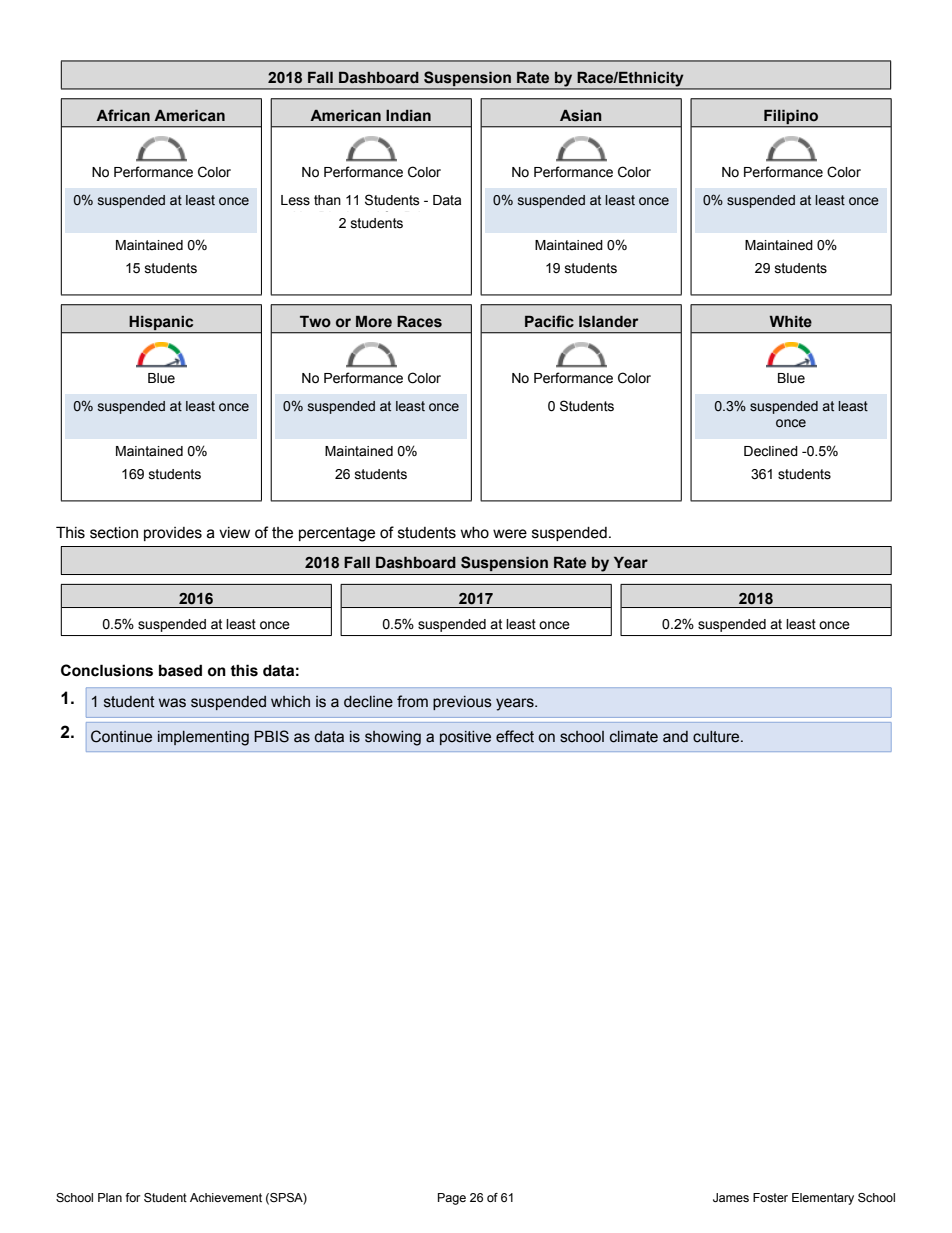  What do you see at coordinates (226, 1197) in the screenshot?
I see `Achievement` at bounding box center [226, 1197].
